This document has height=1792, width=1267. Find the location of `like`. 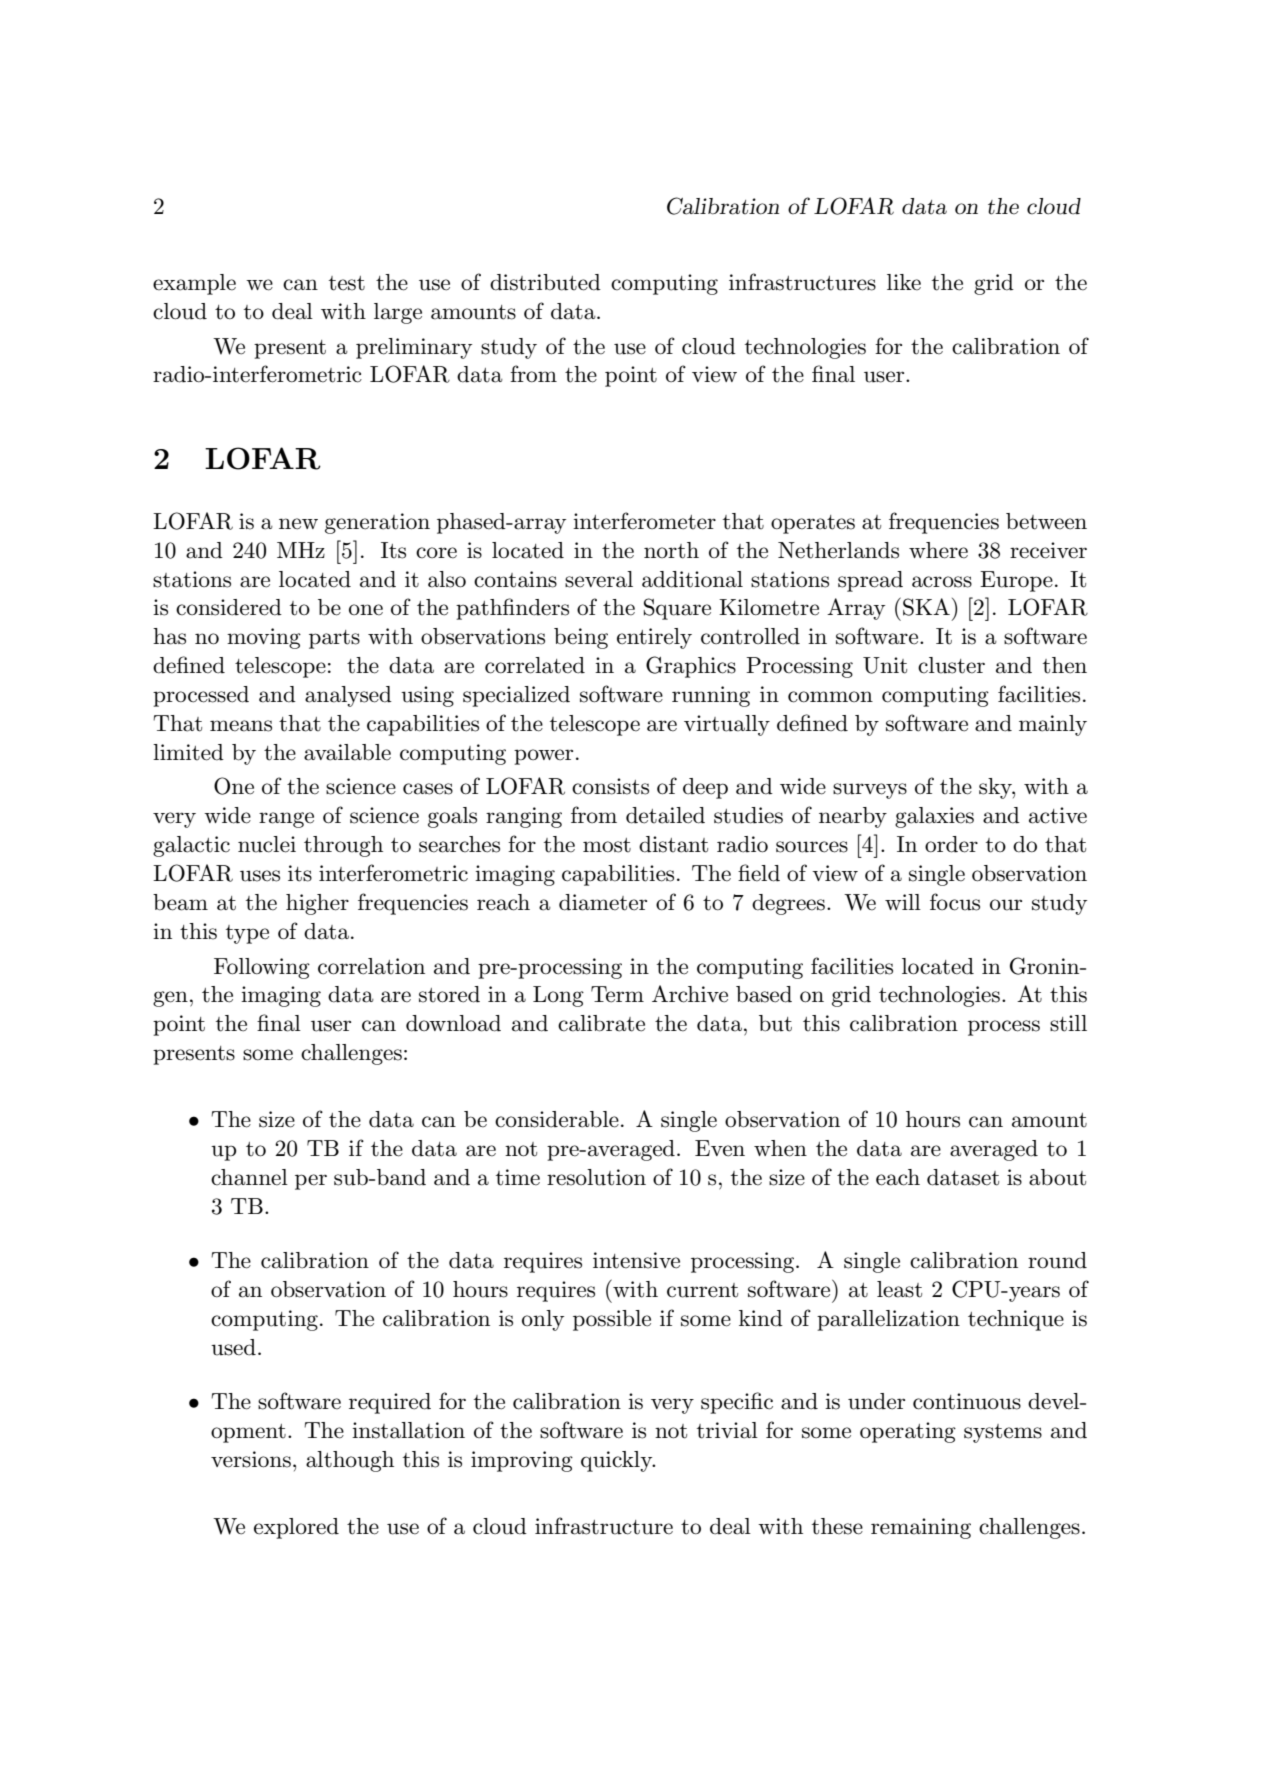

like is located at coordinates (904, 282).
